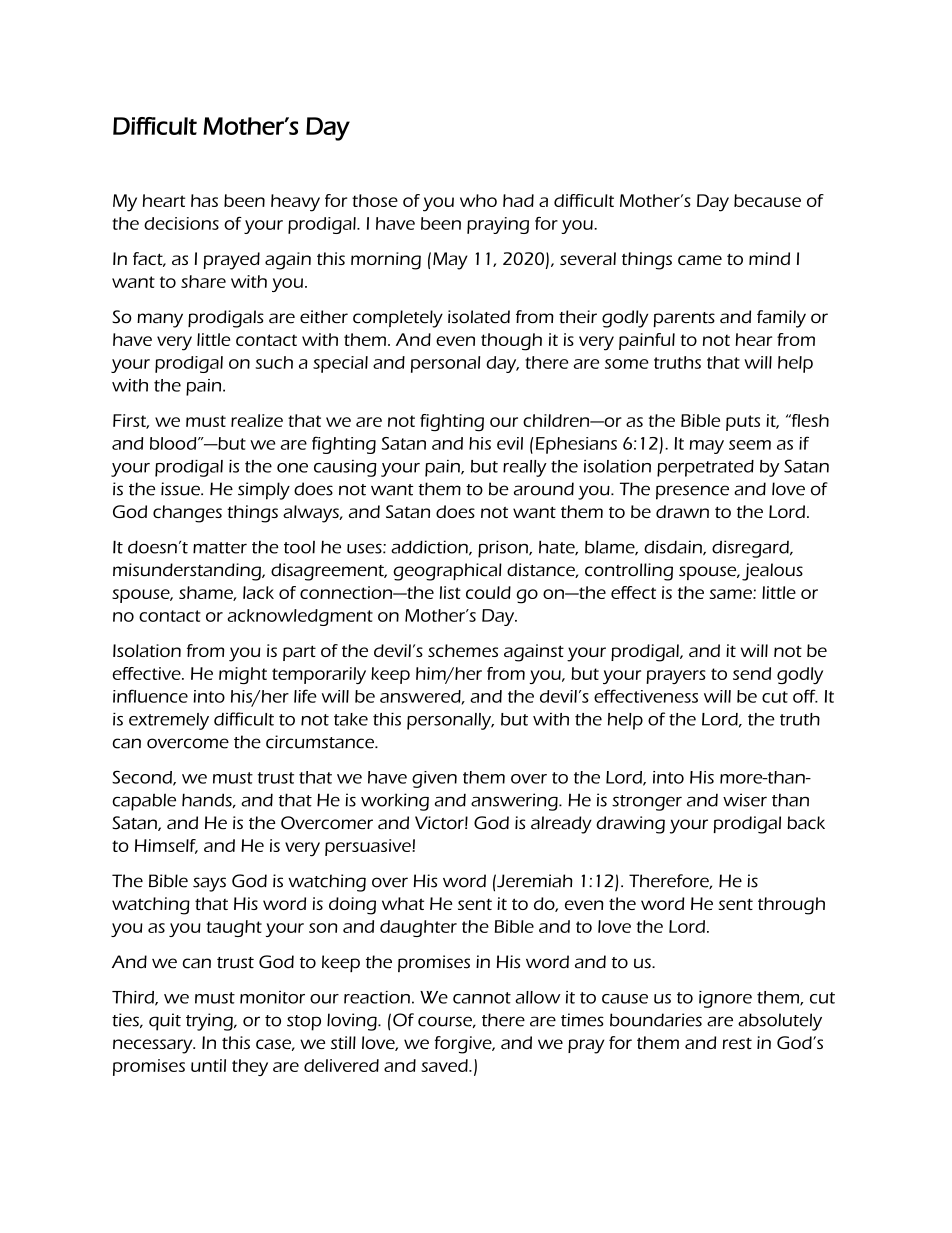  Describe the element at coordinates (445, 1065) in the image. I see `saved` at that location.
